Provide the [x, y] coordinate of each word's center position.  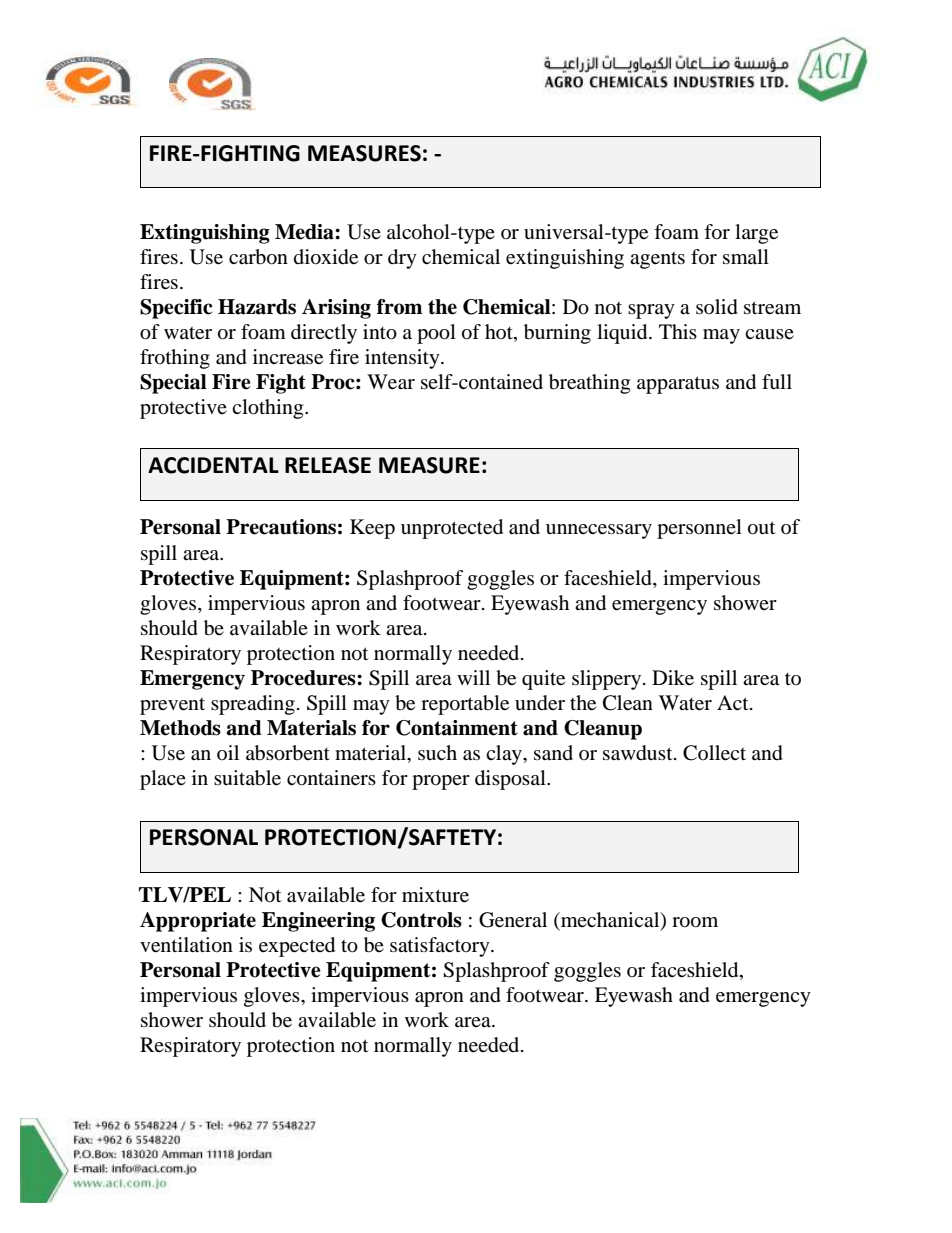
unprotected [452, 529]
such [437, 752]
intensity [403, 359]
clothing [269, 409]
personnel [699, 529]
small [746, 256]
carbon [258, 257]
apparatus [678, 385]
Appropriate [198, 922]
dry [402, 259]
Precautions [281, 527]
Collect [714, 753]
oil [228, 752]
